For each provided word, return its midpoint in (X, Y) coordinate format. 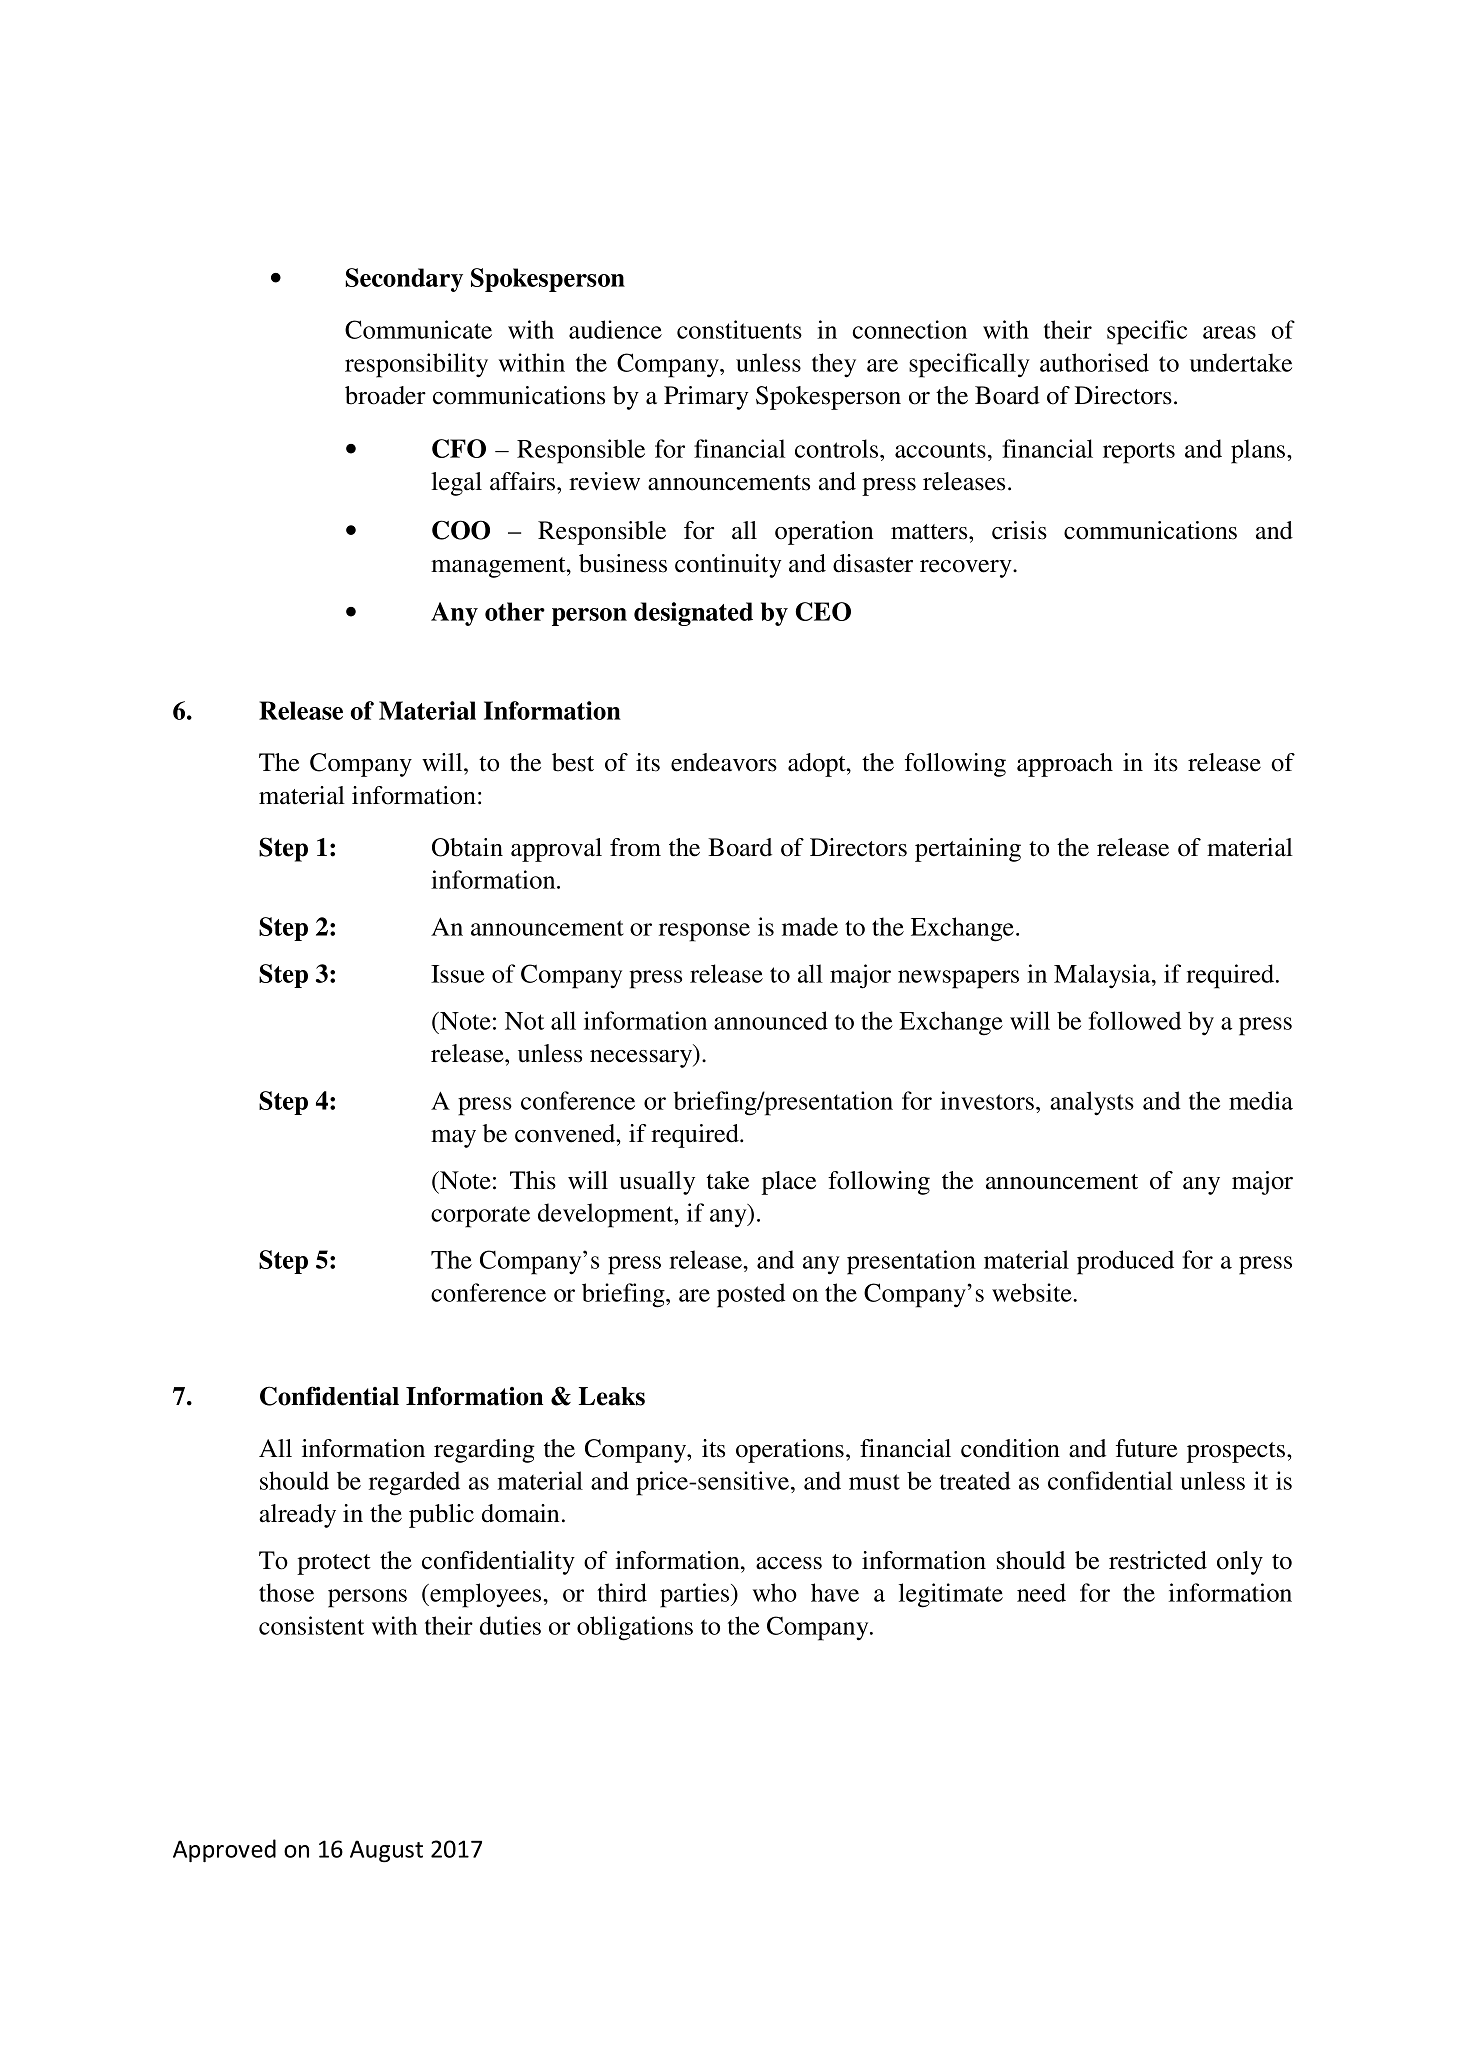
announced (771, 1020)
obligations (635, 1628)
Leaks (612, 1396)
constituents (739, 329)
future (1146, 1448)
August (386, 1851)
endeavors (724, 762)
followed (1135, 1020)
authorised (1094, 362)
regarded (414, 1483)
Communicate (418, 329)
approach (1065, 765)
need (1041, 1592)
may (453, 1139)
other (515, 611)
